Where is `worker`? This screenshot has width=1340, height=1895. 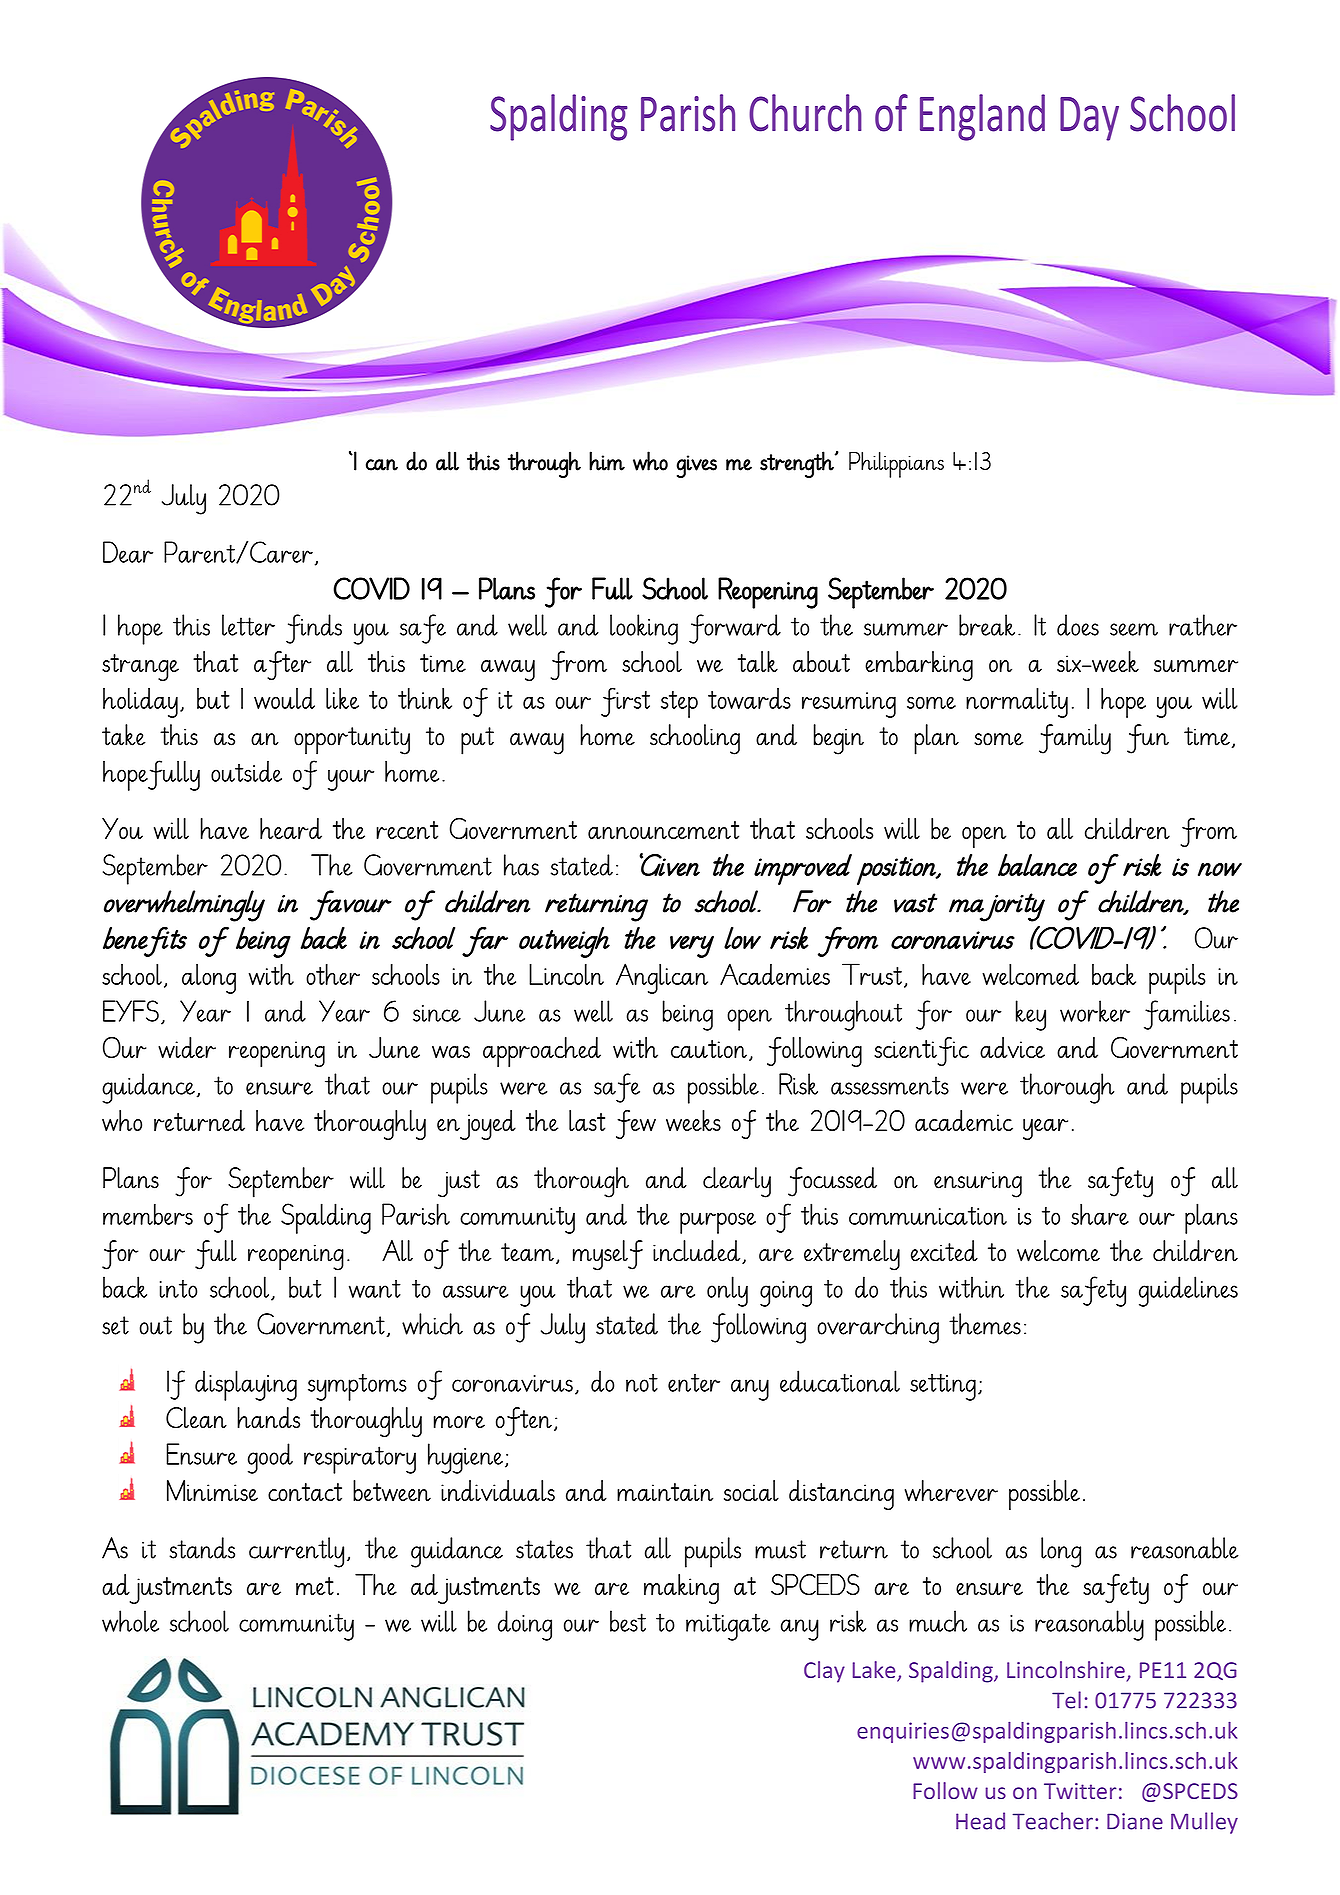
worker is located at coordinates (1095, 1011).
